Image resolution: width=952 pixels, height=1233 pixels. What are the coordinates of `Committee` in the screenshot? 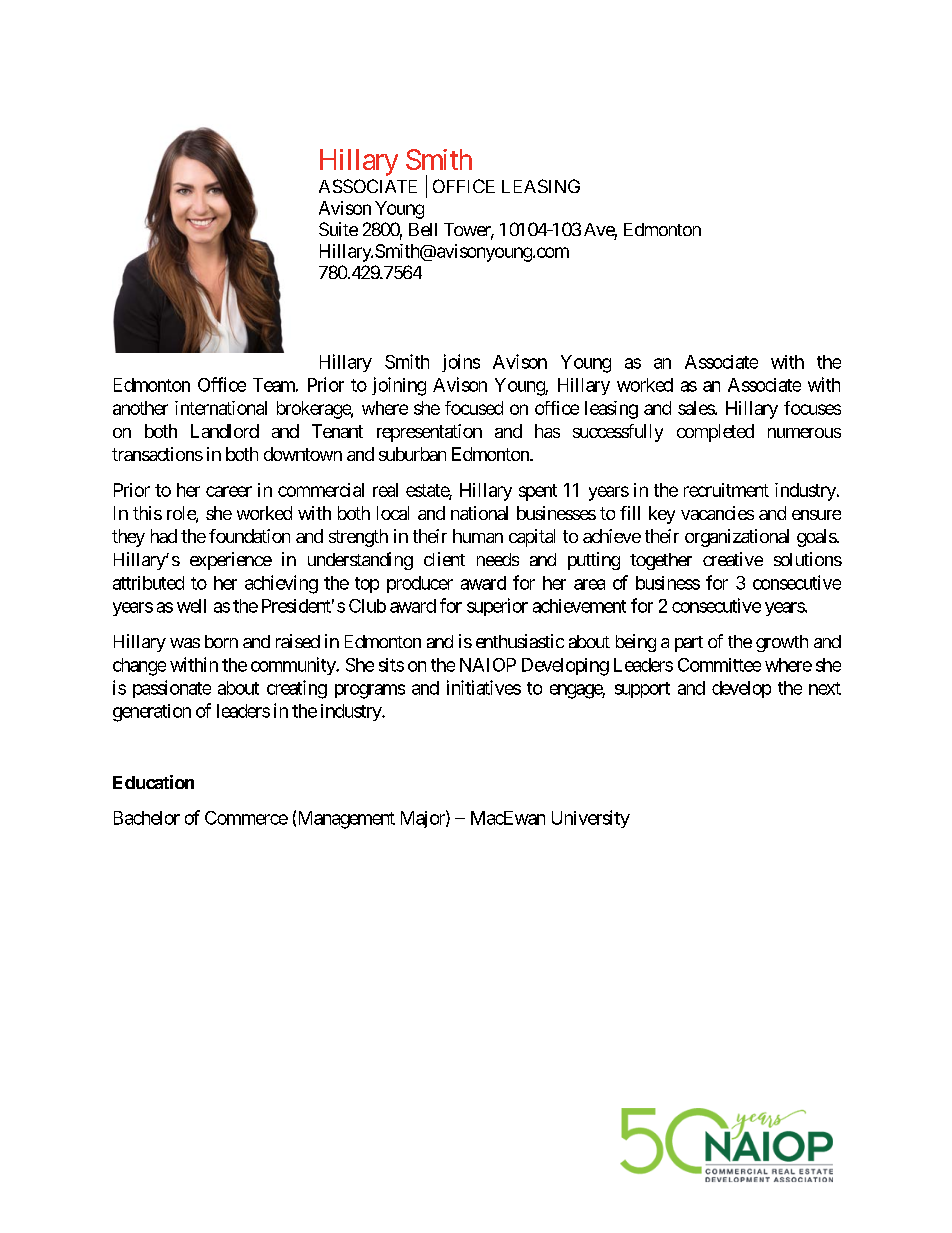 It's located at (719, 665).
